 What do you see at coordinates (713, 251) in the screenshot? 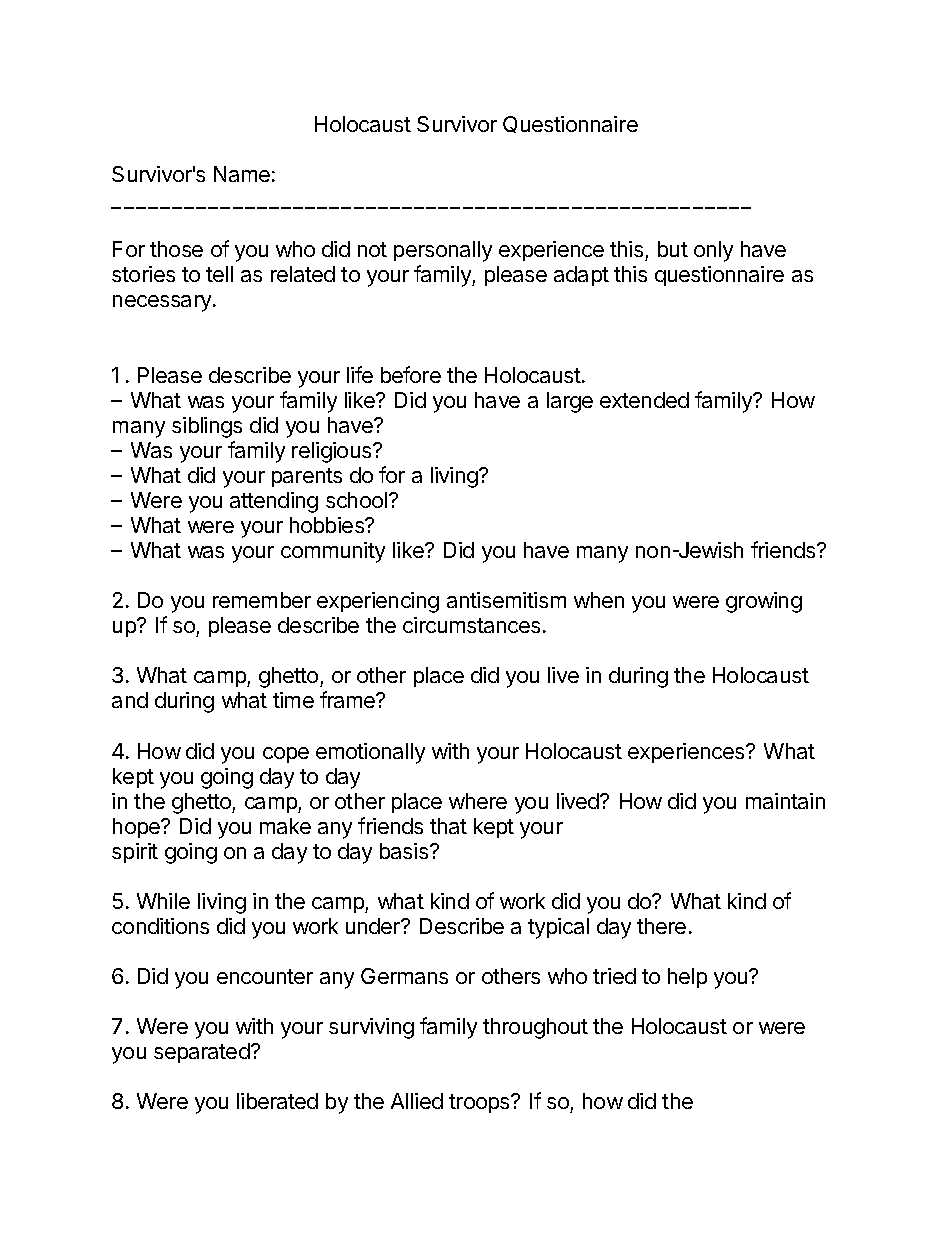
I see `only` at bounding box center [713, 251].
